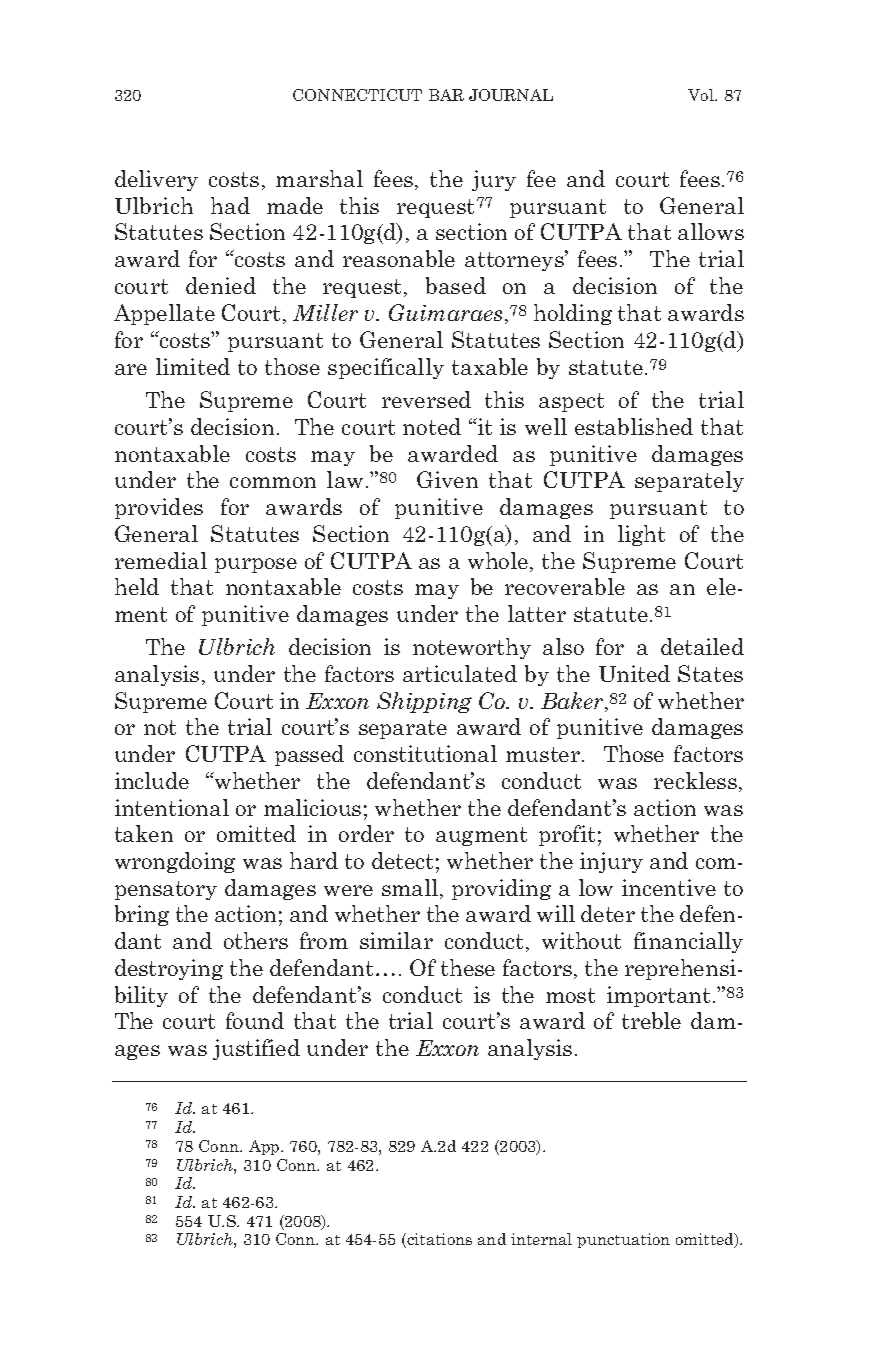  I want to click on Shipping, so click(424, 702).
